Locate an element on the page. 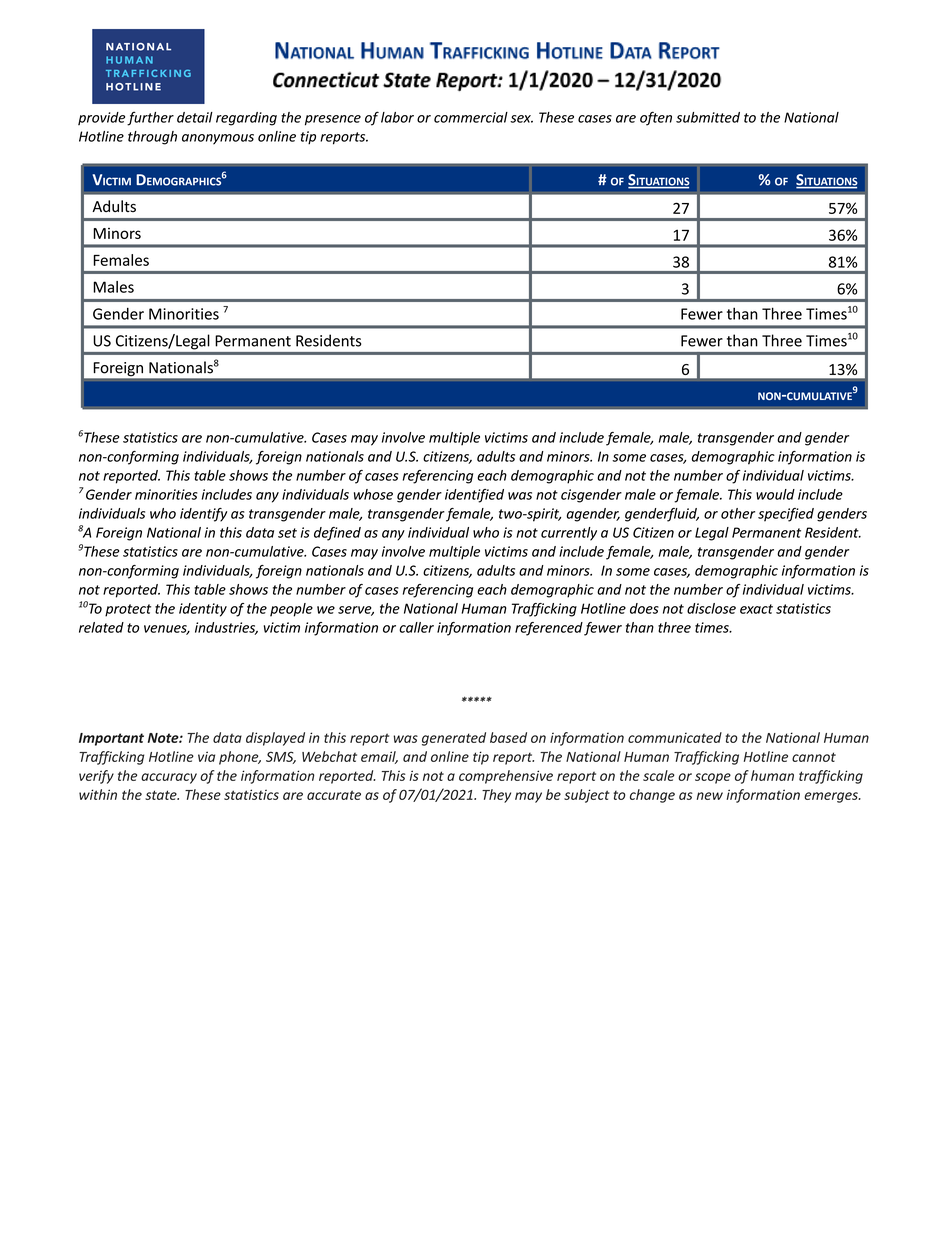 This document has width=952, height=1233. accuracy is located at coordinates (169, 778).
